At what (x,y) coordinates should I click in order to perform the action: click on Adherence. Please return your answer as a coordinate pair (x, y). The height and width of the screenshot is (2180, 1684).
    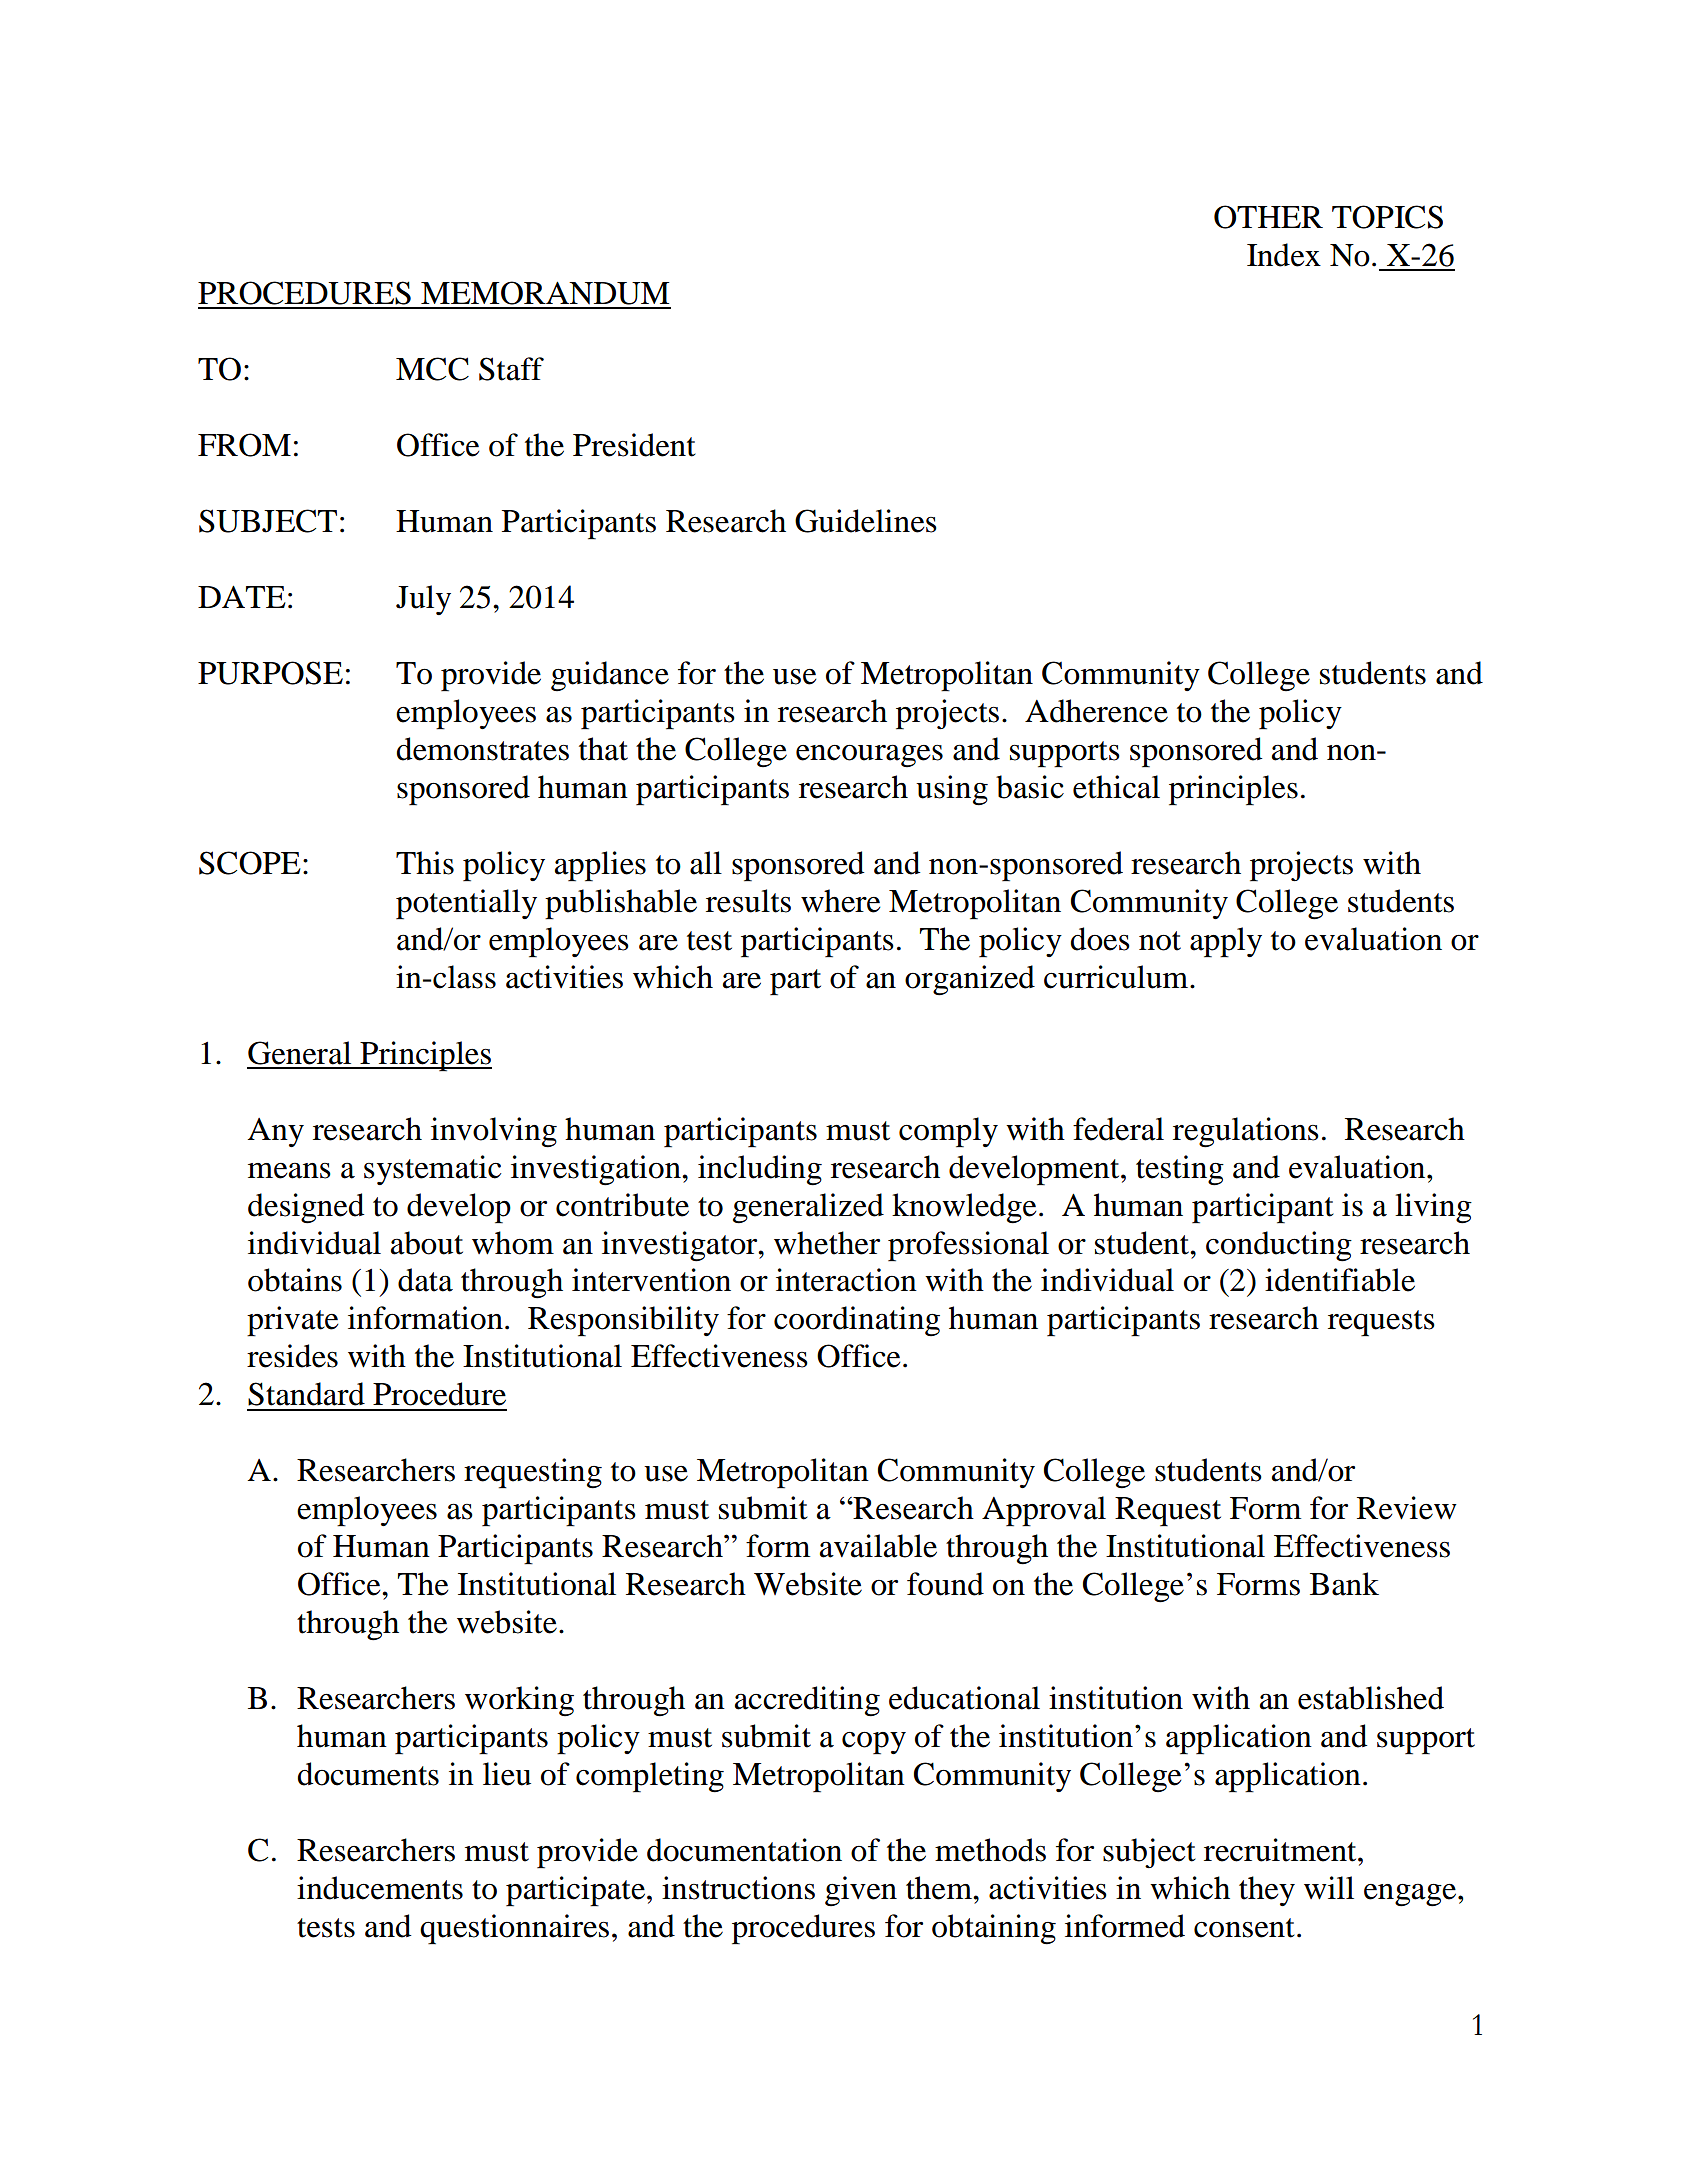
    Looking at the image, I should click on (1096, 711).
